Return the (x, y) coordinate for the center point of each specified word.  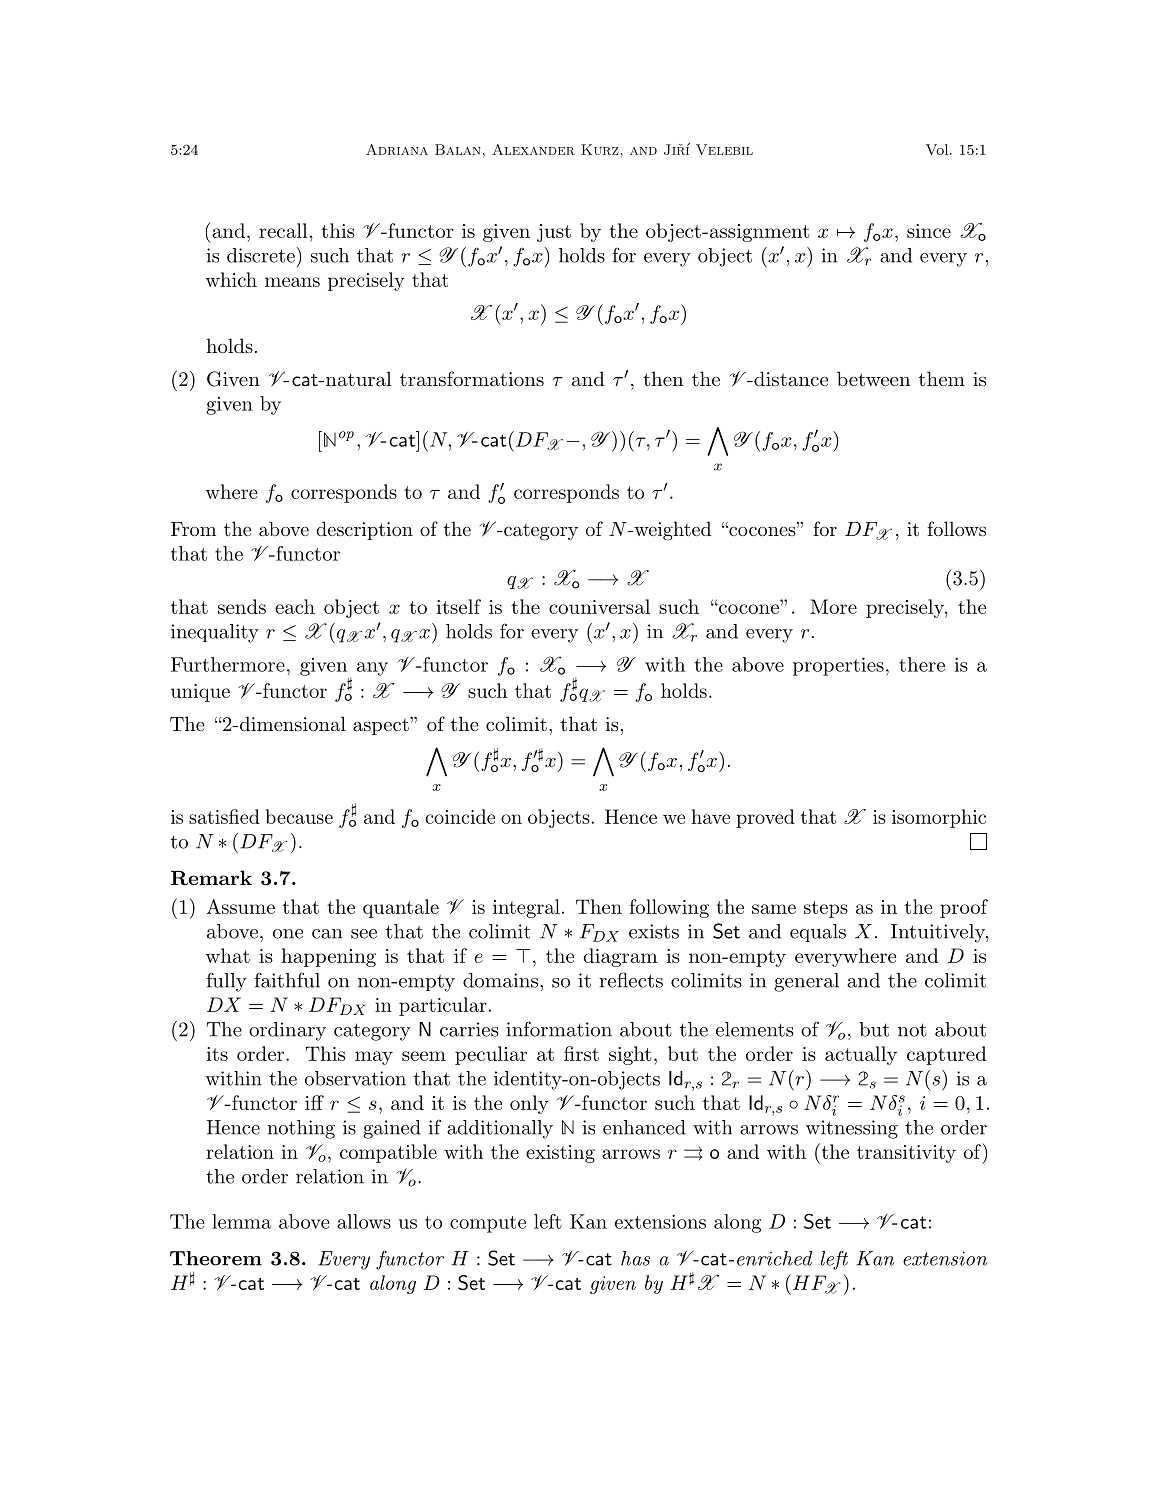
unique (200, 693)
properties (838, 666)
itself (458, 606)
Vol (938, 149)
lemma (241, 1221)
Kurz (601, 149)
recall (283, 230)
